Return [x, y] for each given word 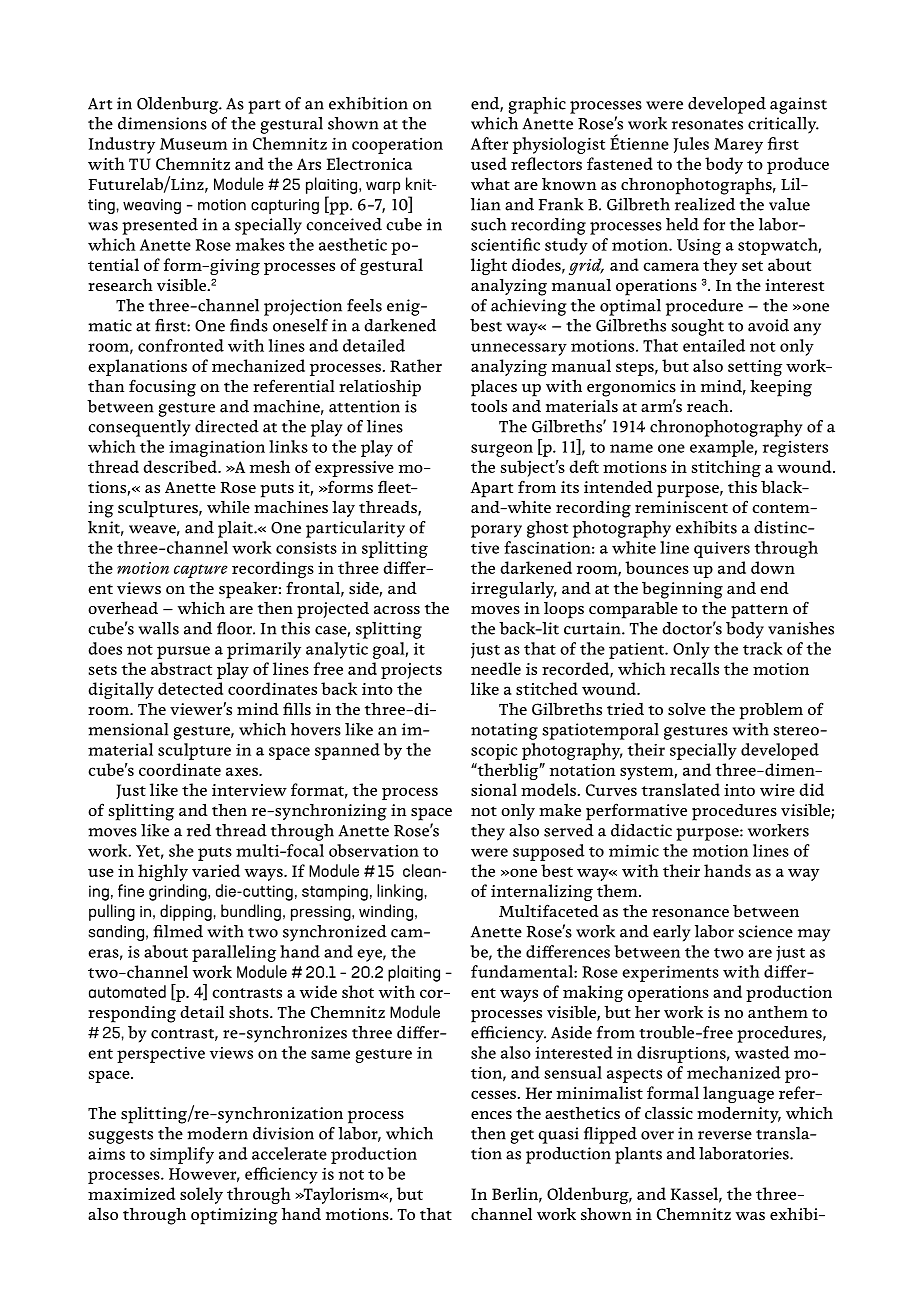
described [181, 466]
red [199, 830]
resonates [707, 125]
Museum [193, 144]
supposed [549, 852]
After [489, 143]
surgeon [502, 450]
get [522, 1137]
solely [201, 1195]
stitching [726, 468]
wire [777, 790]
